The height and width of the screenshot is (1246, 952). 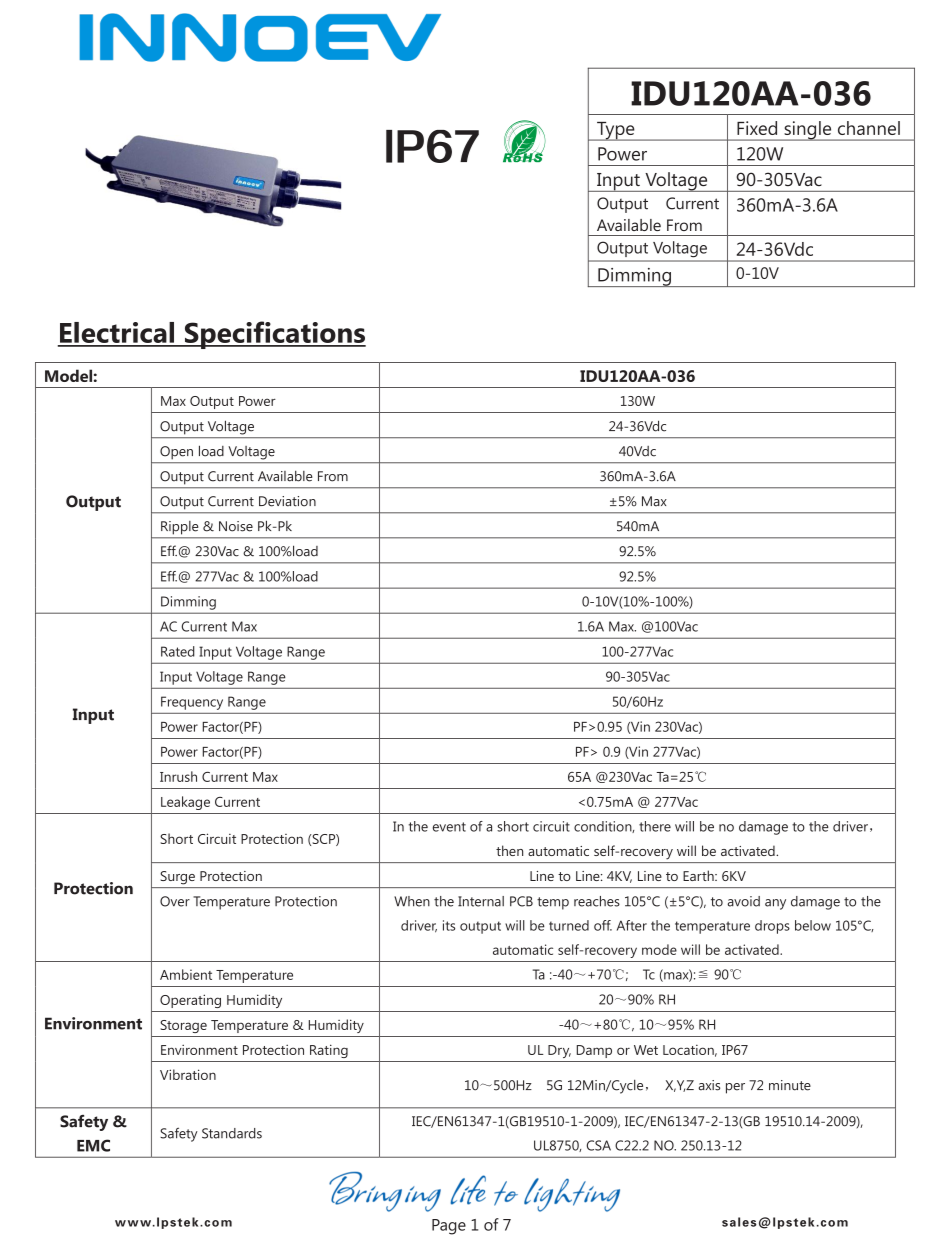 I want to click on Page, so click(x=449, y=1227).
